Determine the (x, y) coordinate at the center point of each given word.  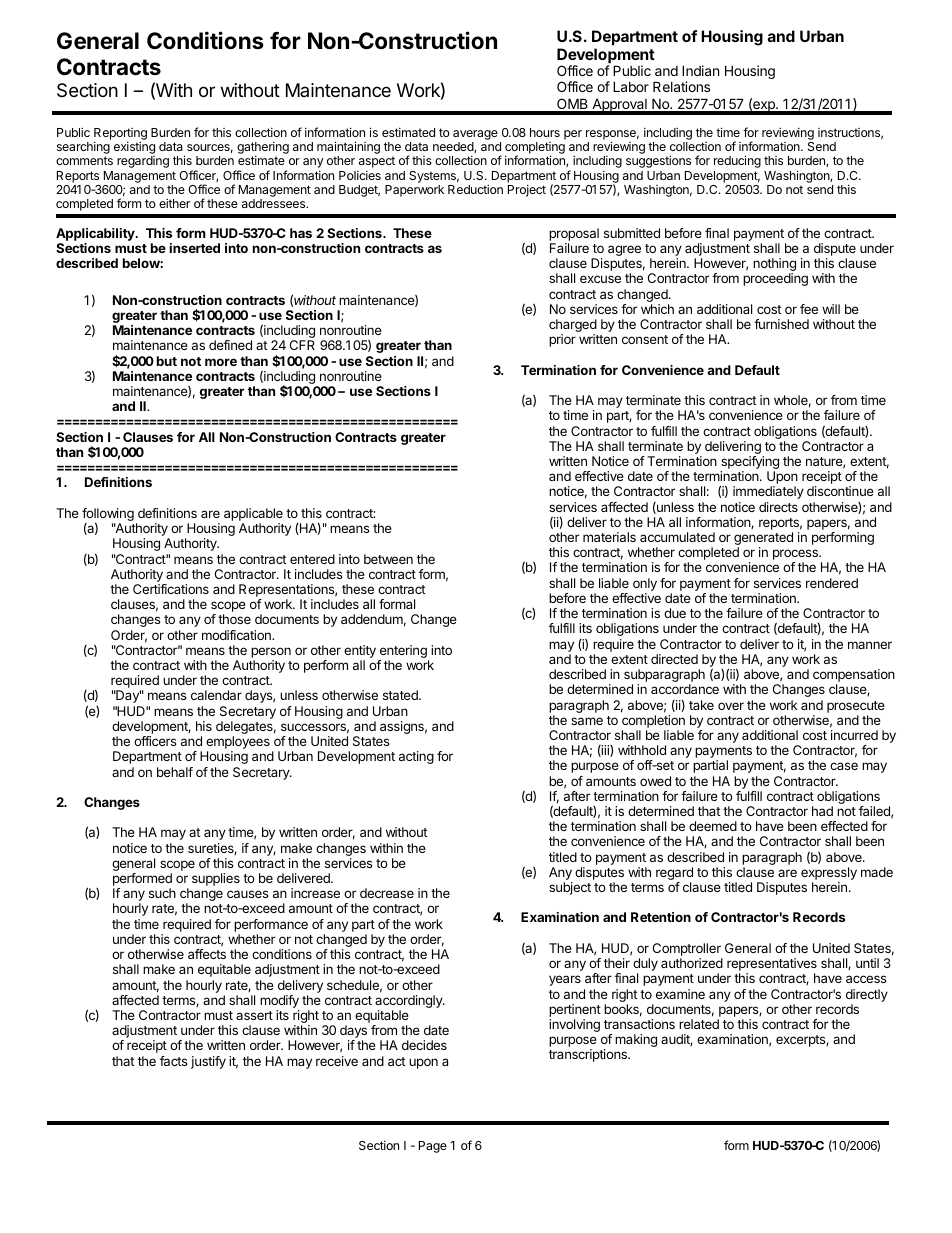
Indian (700, 70)
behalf (175, 772)
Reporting (120, 135)
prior (562, 340)
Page (433, 1147)
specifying (749, 464)
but (167, 361)
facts (174, 1061)
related (699, 1024)
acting (416, 757)
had (822, 811)
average (475, 135)
